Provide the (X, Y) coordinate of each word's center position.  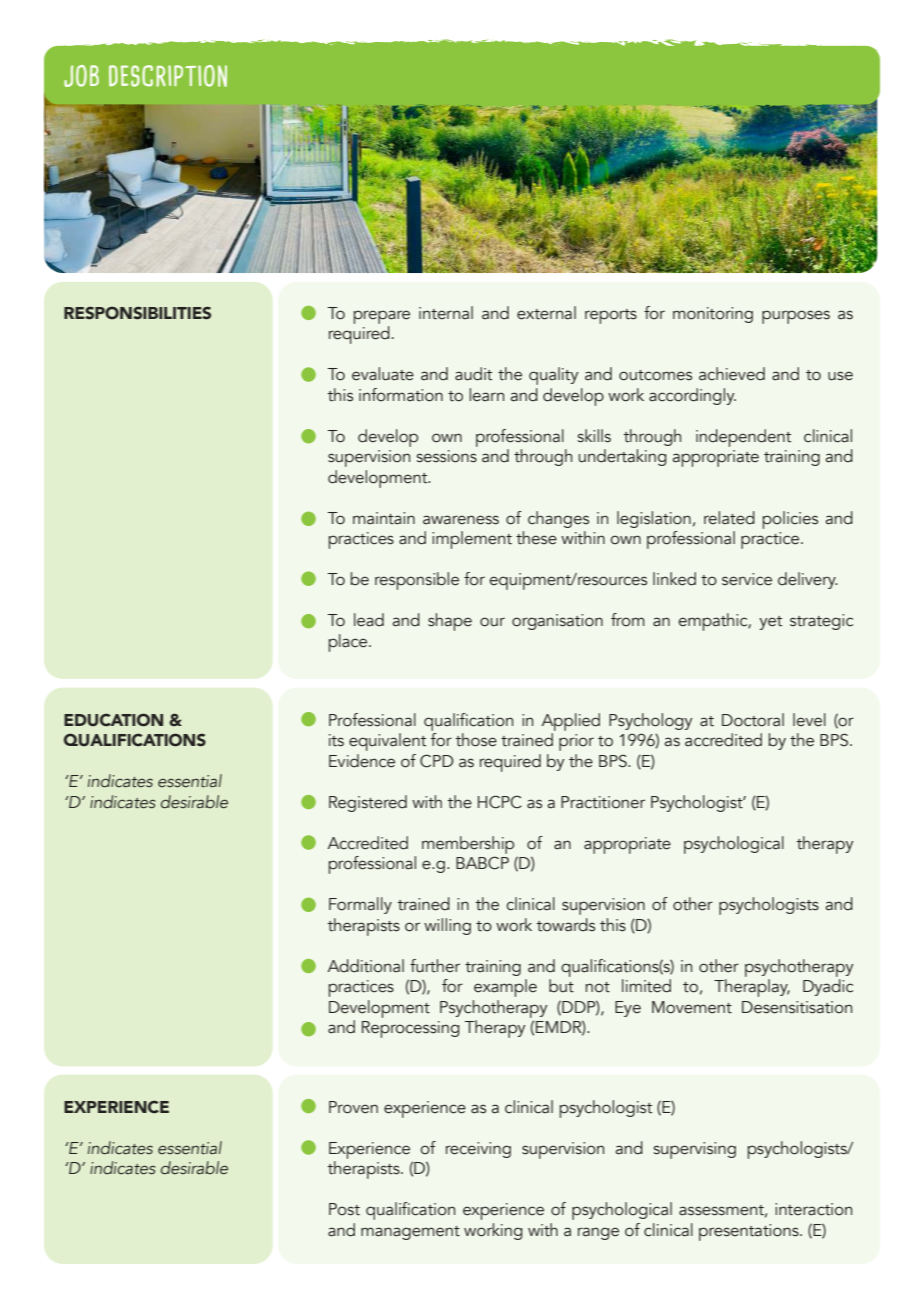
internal (446, 313)
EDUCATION (113, 720)
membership (468, 845)
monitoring (713, 315)
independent (743, 438)
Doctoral (753, 720)
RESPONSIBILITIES (137, 313)
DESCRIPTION (168, 76)
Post (344, 1209)
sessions (447, 456)
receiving (478, 1150)
